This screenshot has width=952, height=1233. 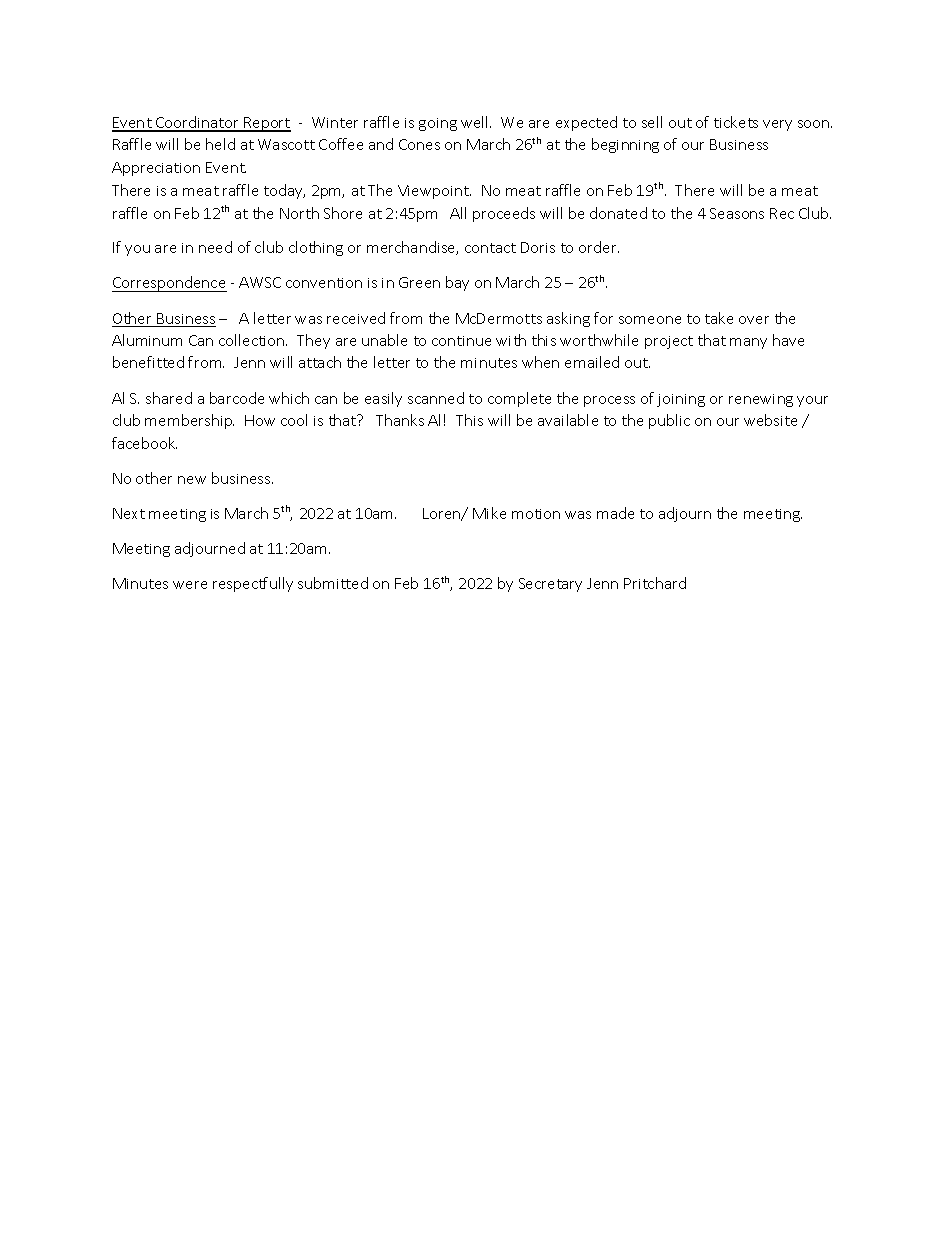 I want to click on well, so click(x=476, y=122).
